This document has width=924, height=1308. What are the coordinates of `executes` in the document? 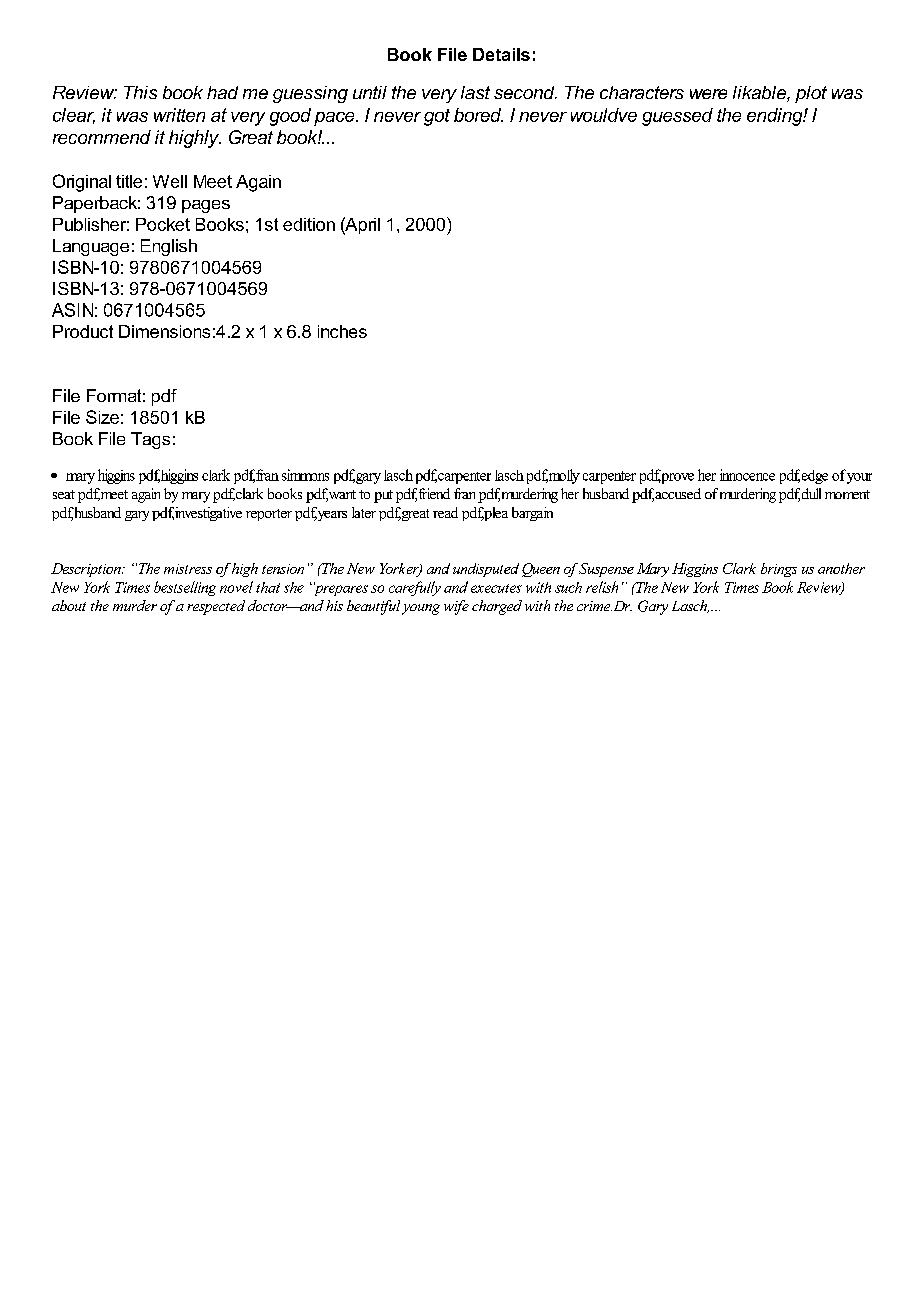 It's located at (496, 588).
